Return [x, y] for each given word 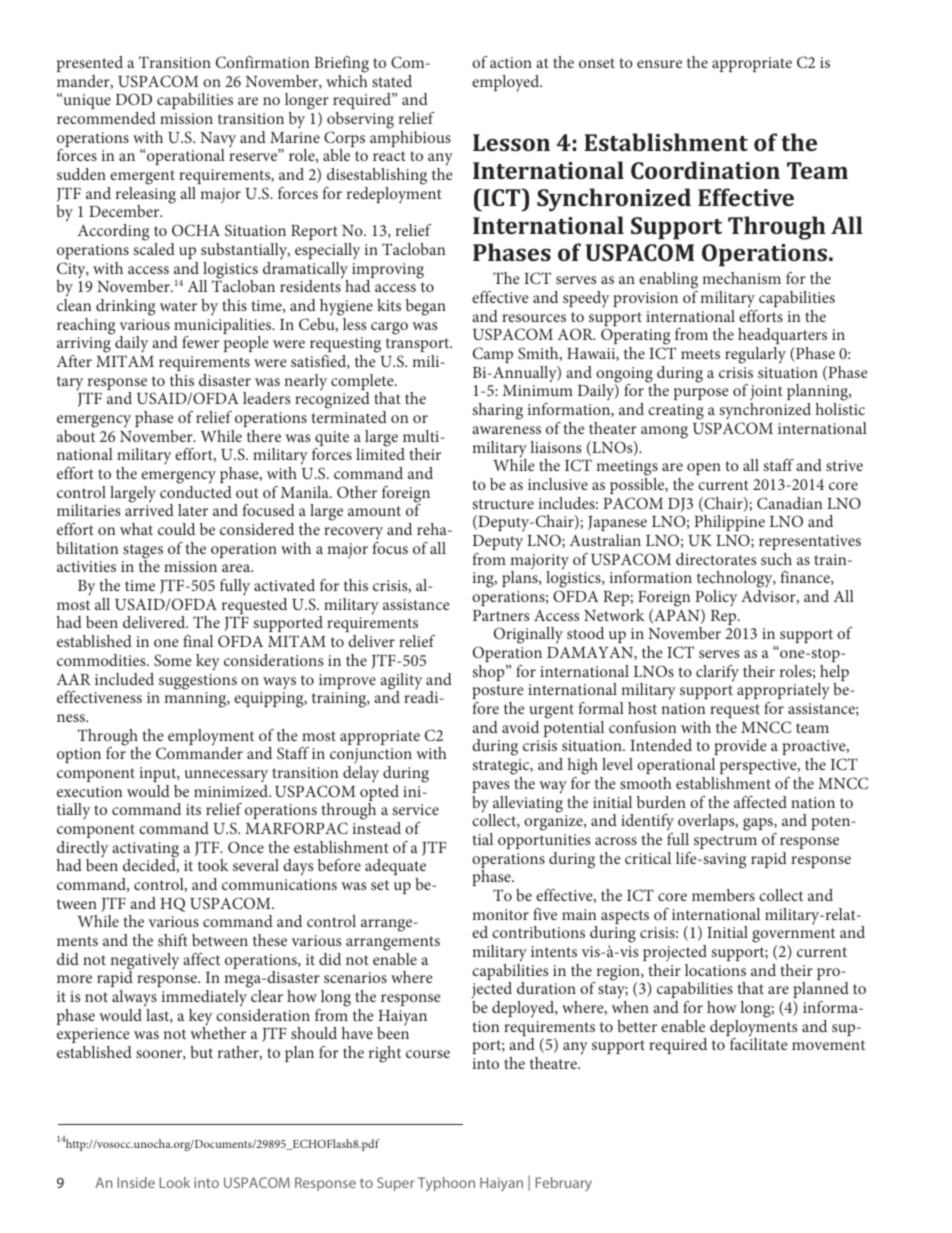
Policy [716, 598]
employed [507, 83]
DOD [134, 99]
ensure [659, 64]
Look [175, 1182]
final [198, 641]
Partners [501, 615]
